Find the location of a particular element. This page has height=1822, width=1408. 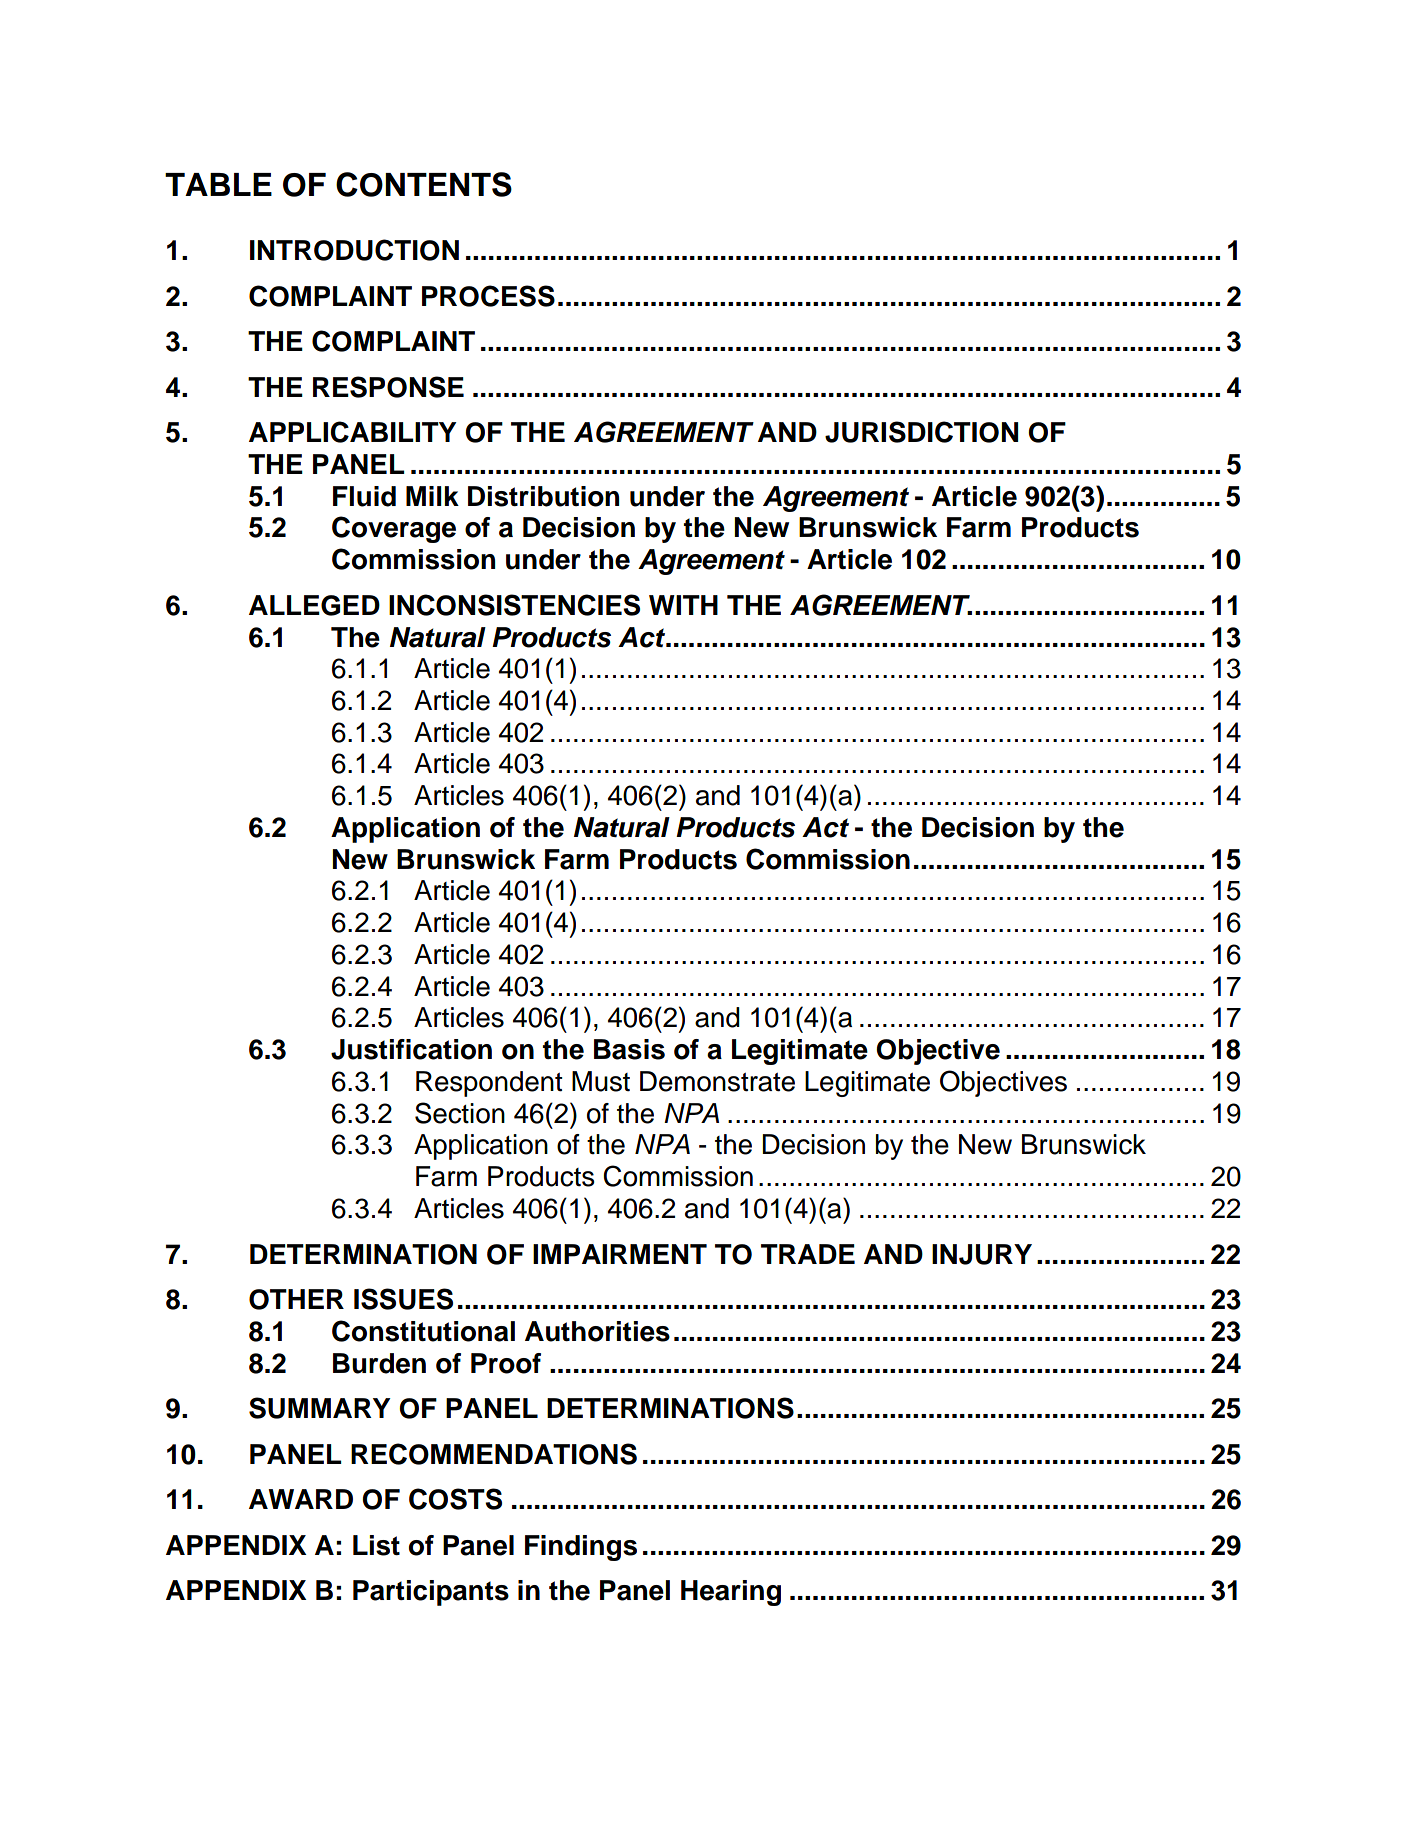

PROCESS is located at coordinates (488, 296).
